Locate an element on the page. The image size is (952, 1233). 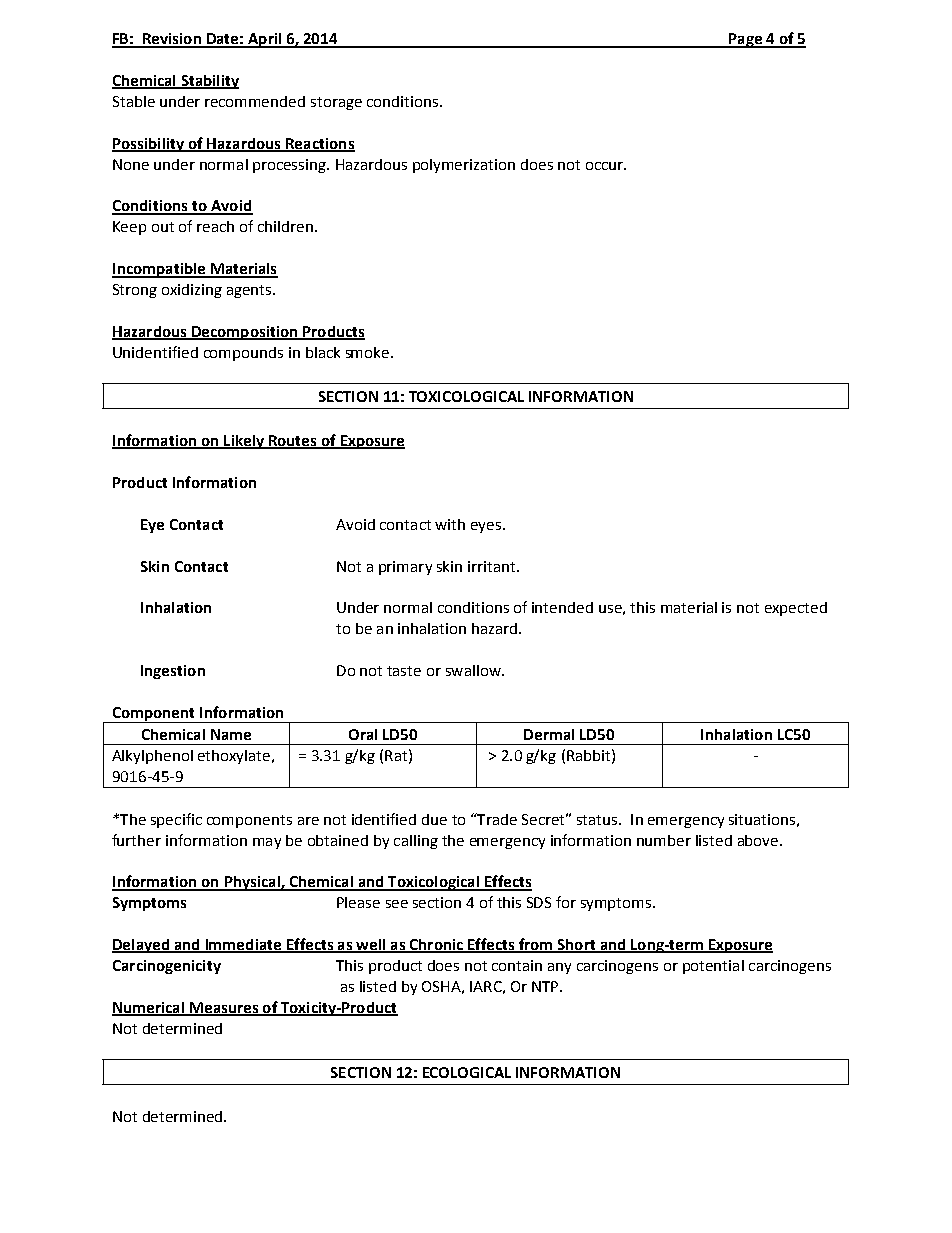
Stability is located at coordinates (209, 82).
